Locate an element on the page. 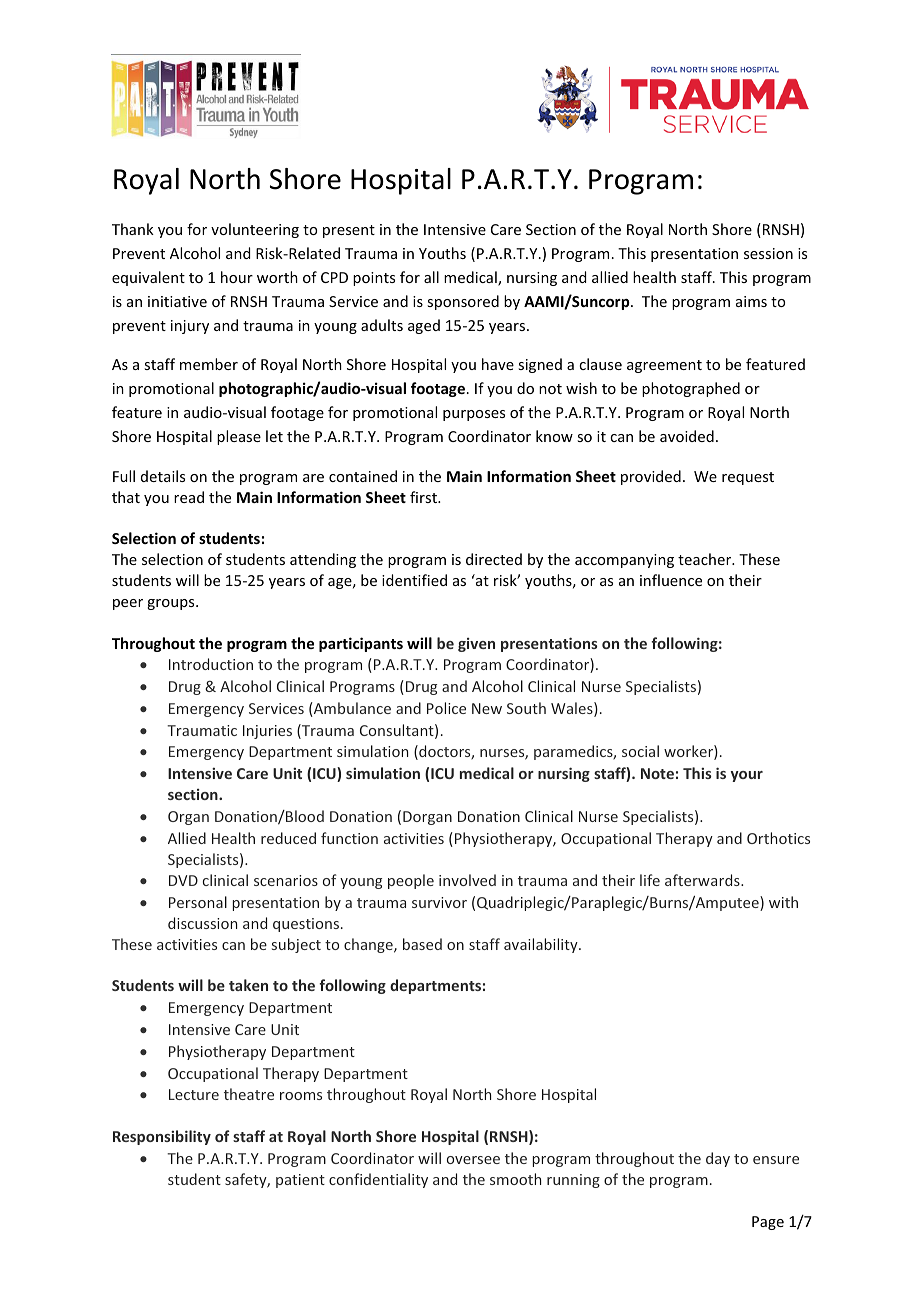 This page has width=924, height=1308. Responsibility is located at coordinates (162, 1137).
